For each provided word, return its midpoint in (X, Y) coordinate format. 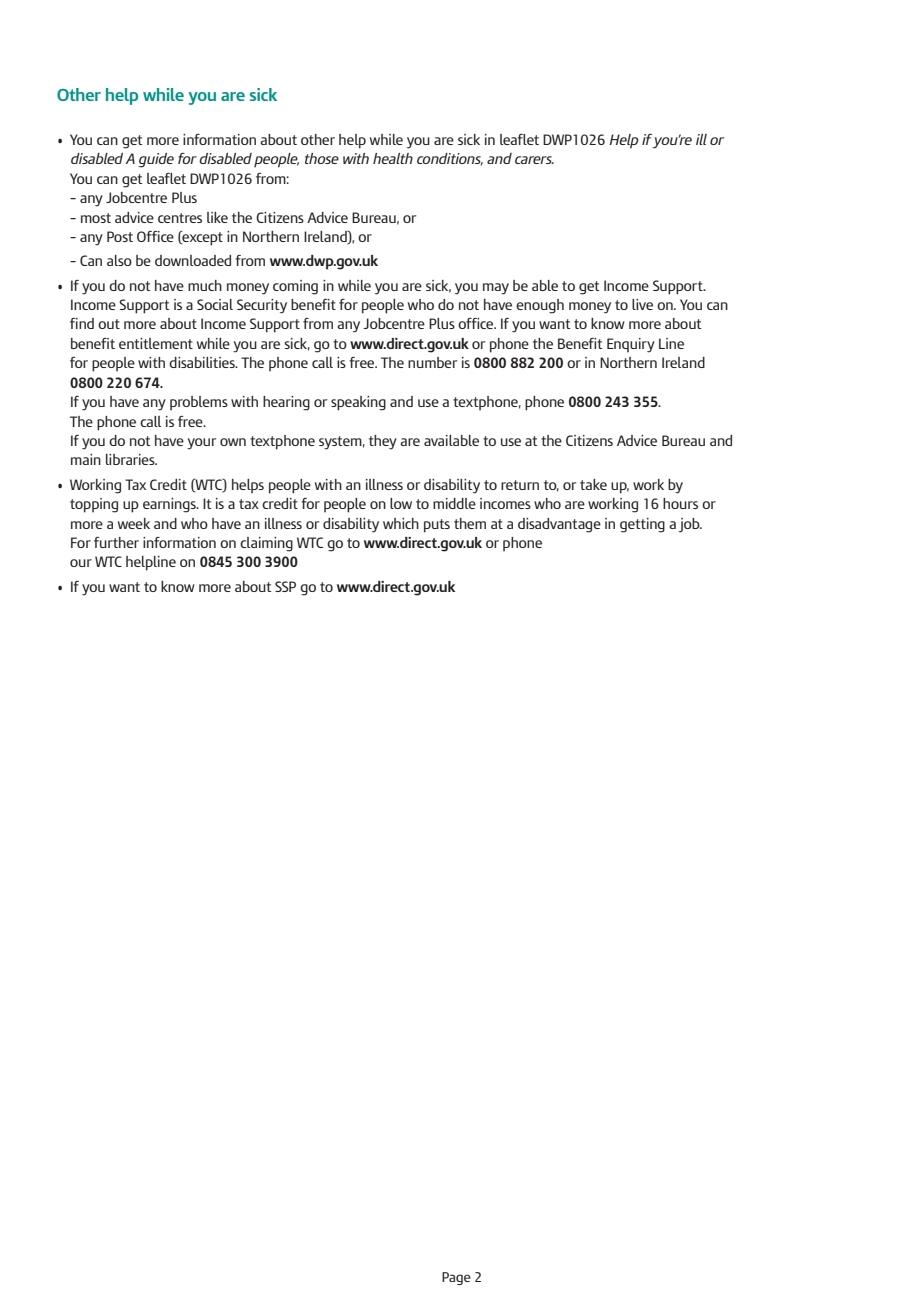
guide (156, 160)
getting (642, 525)
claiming (266, 544)
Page (456, 1278)
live (642, 304)
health (393, 158)
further (116, 542)
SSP (285, 586)
